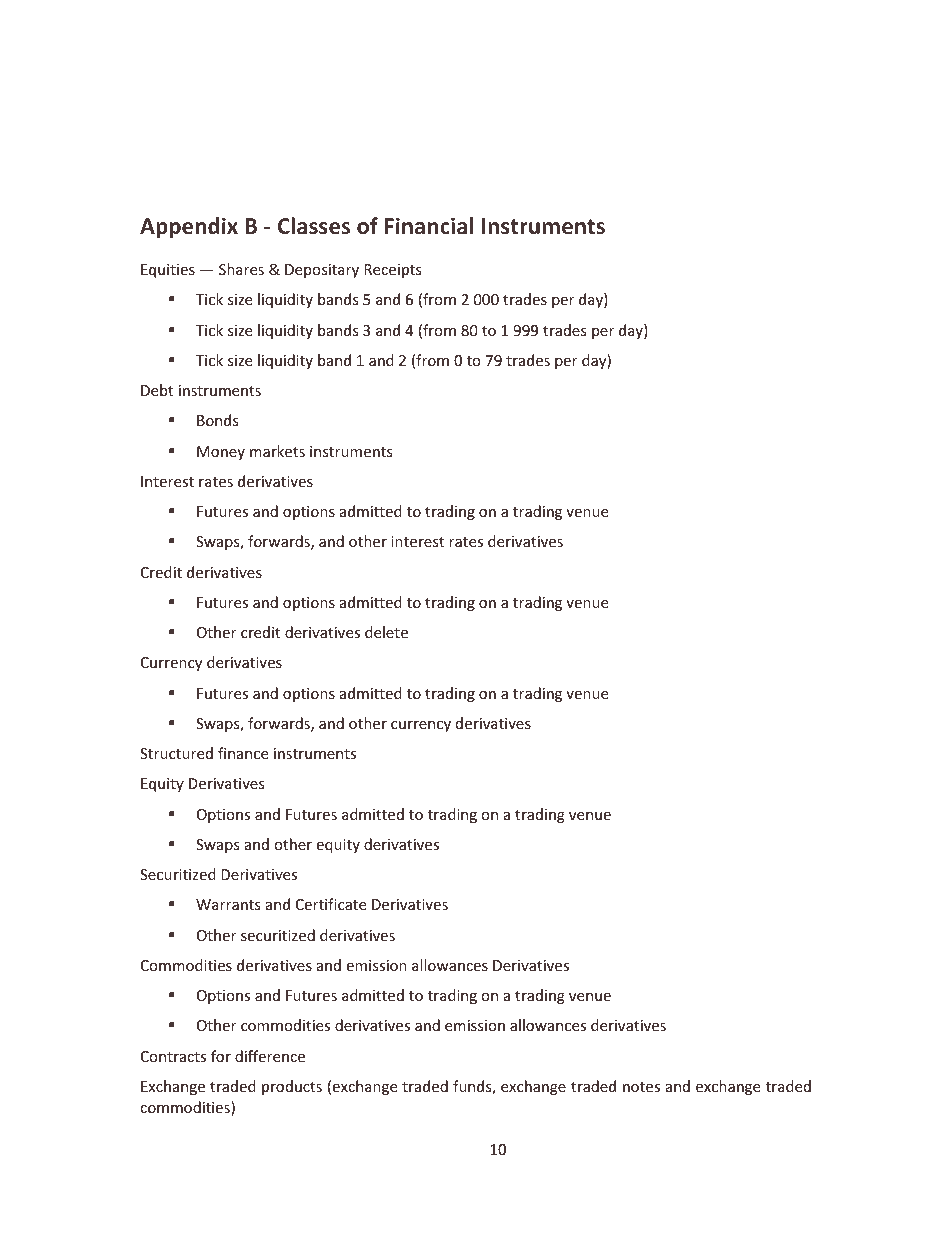 The width and height of the screenshot is (952, 1233). What do you see at coordinates (641, 1087) in the screenshot?
I see `notes` at bounding box center [641, 1087].
